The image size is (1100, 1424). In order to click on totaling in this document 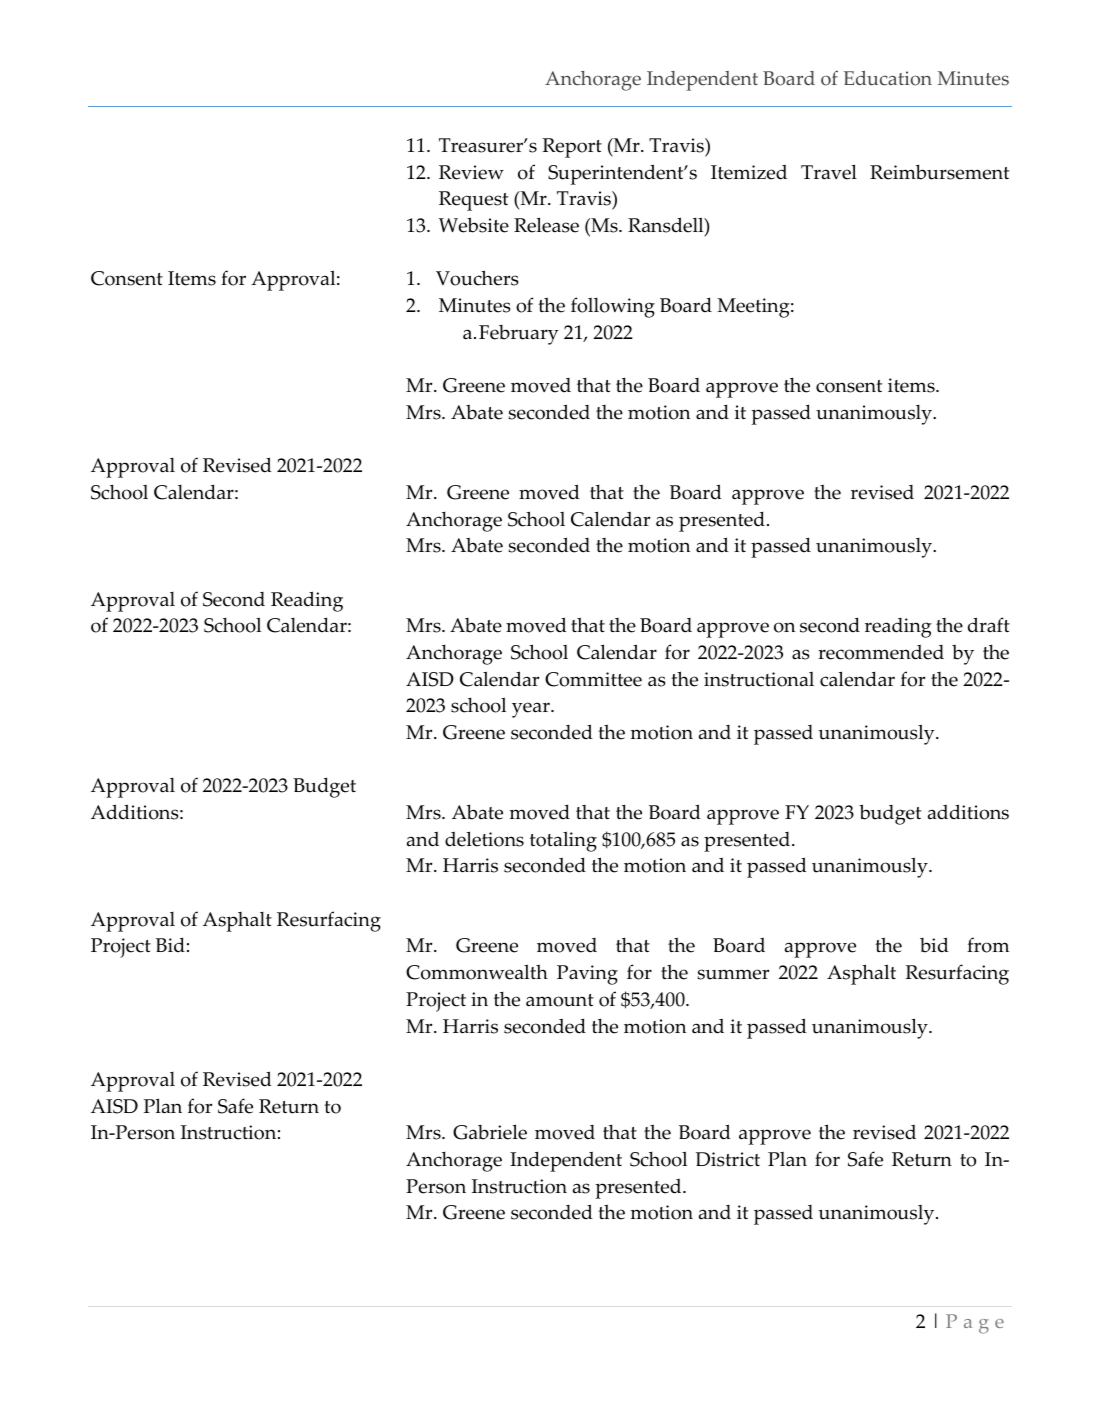, I will do `click(563, 841)`.
